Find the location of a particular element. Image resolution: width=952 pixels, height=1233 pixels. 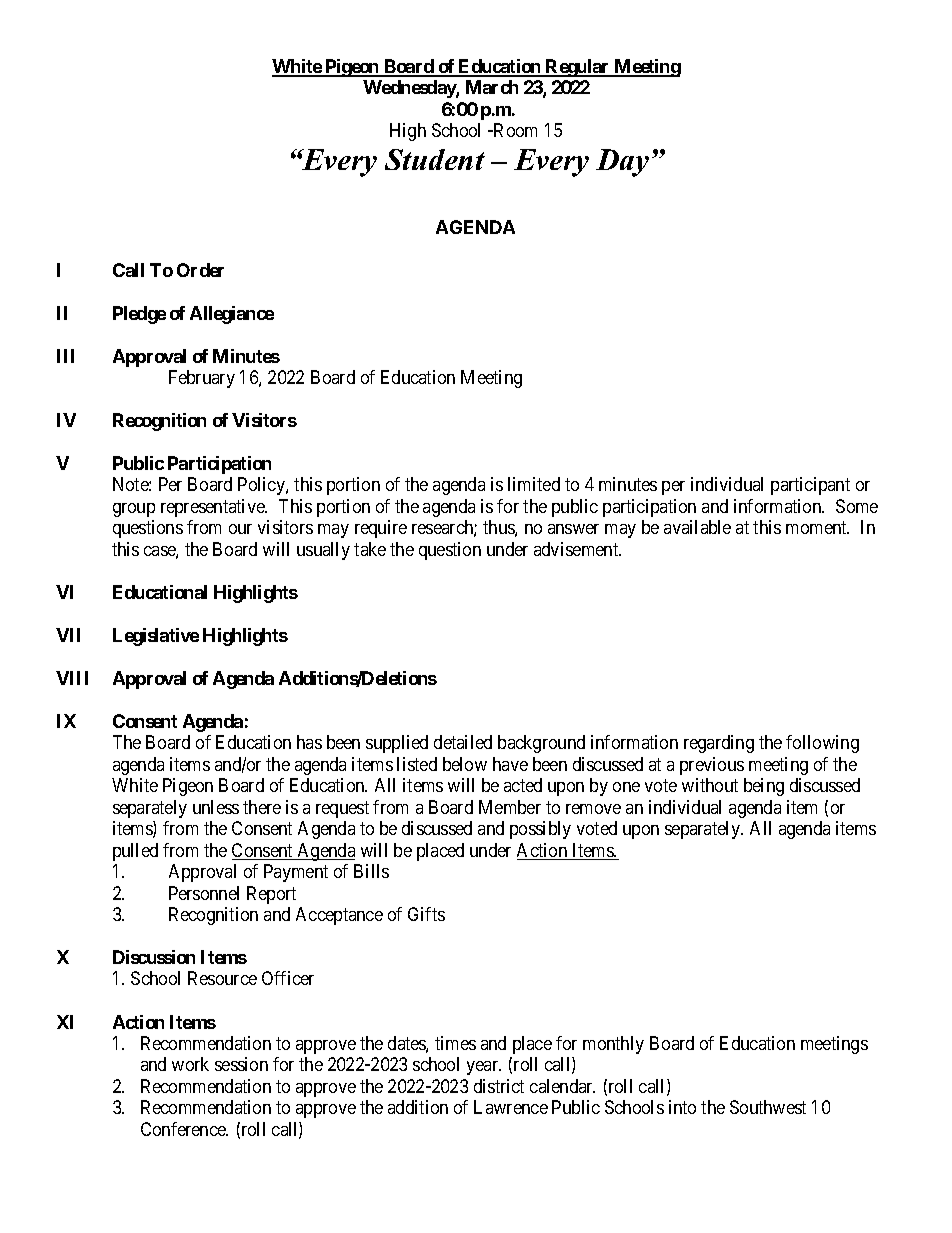

Regular is located at coordinates (578, 68).
